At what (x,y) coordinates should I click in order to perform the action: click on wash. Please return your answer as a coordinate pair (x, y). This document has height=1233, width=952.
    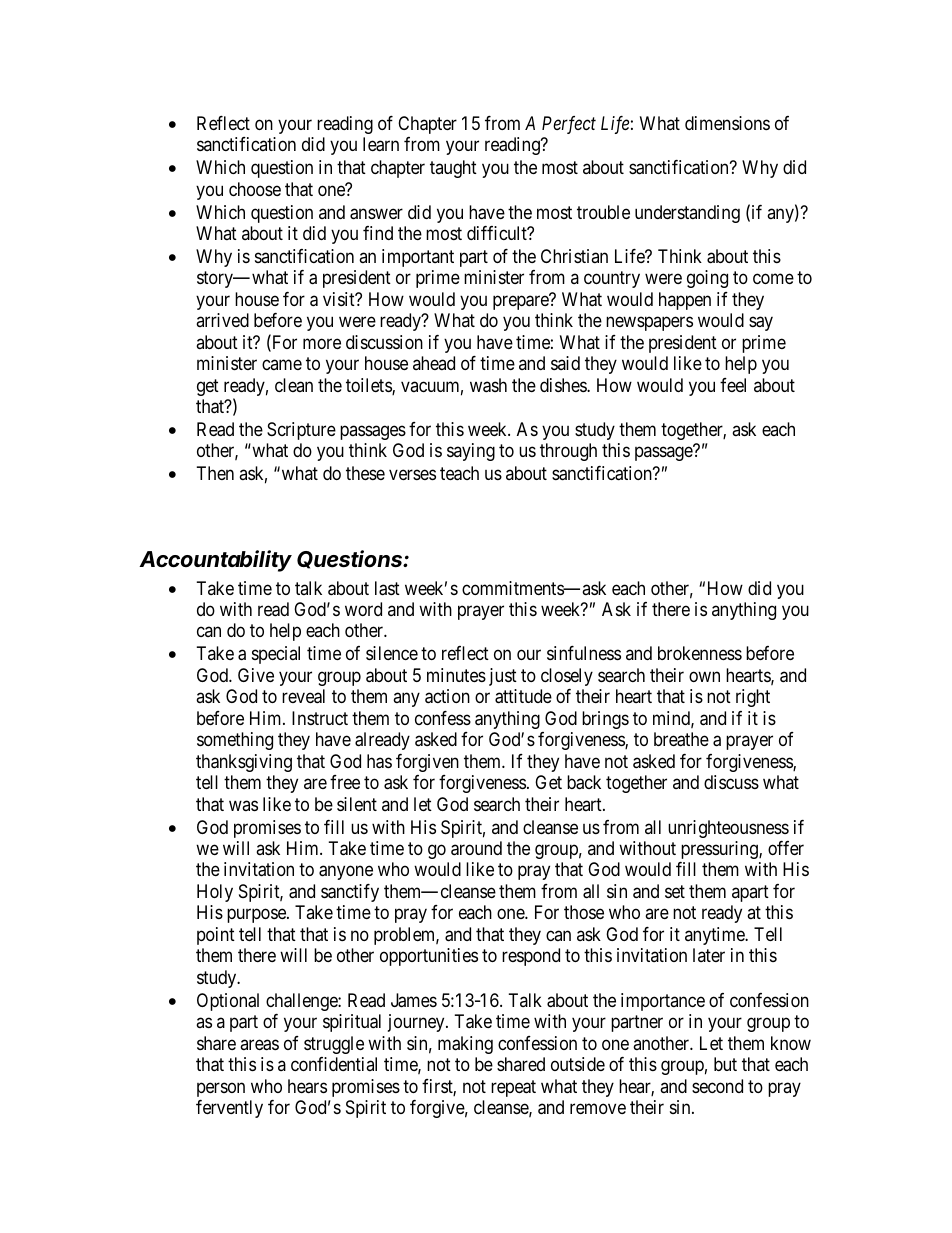
    Looking at the image, I should click on (488, 385).
